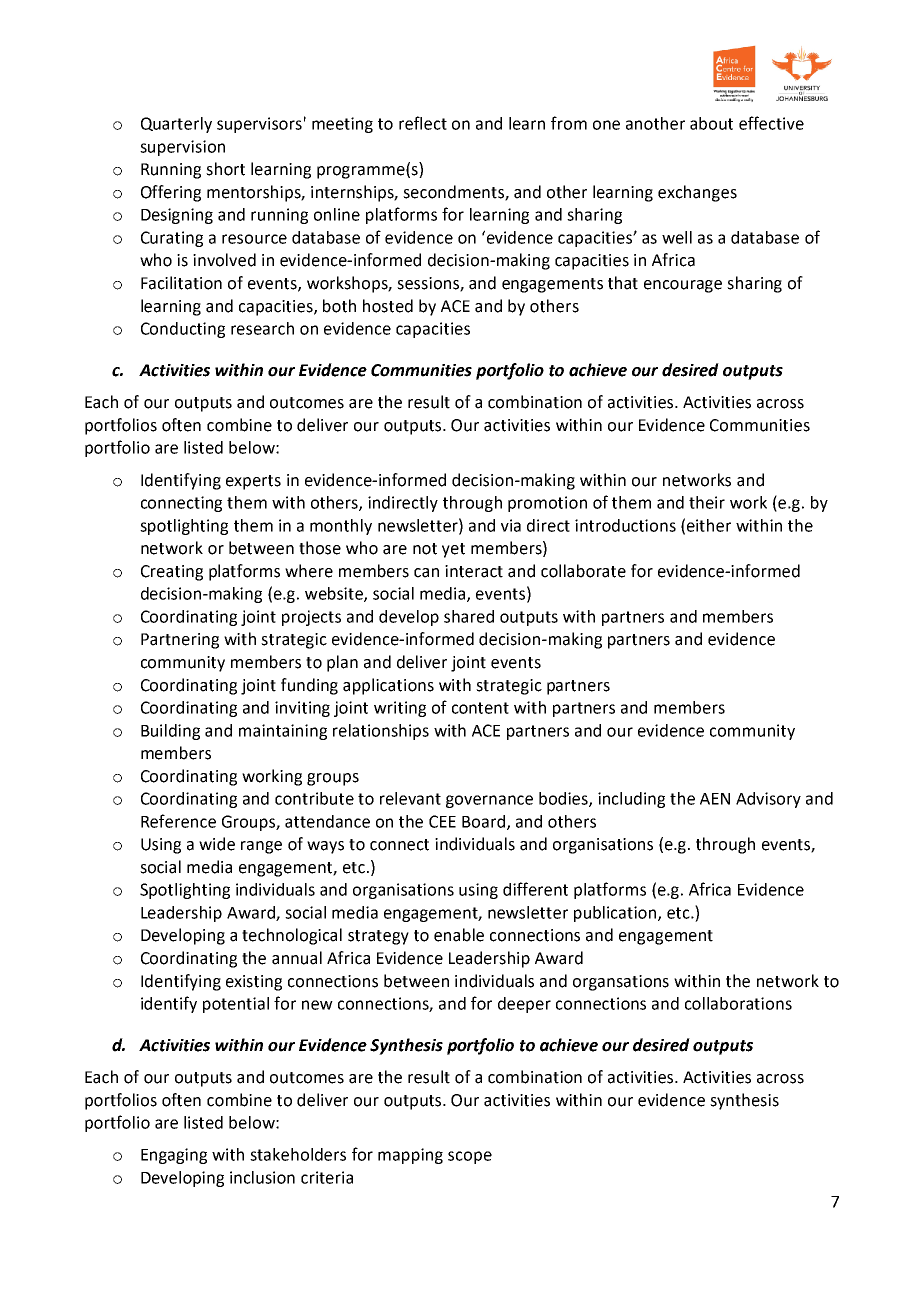 The width and height of the page is (924, 1309). Describe the element at coordinates (225, 169) in the page. I see `short` at that location.
